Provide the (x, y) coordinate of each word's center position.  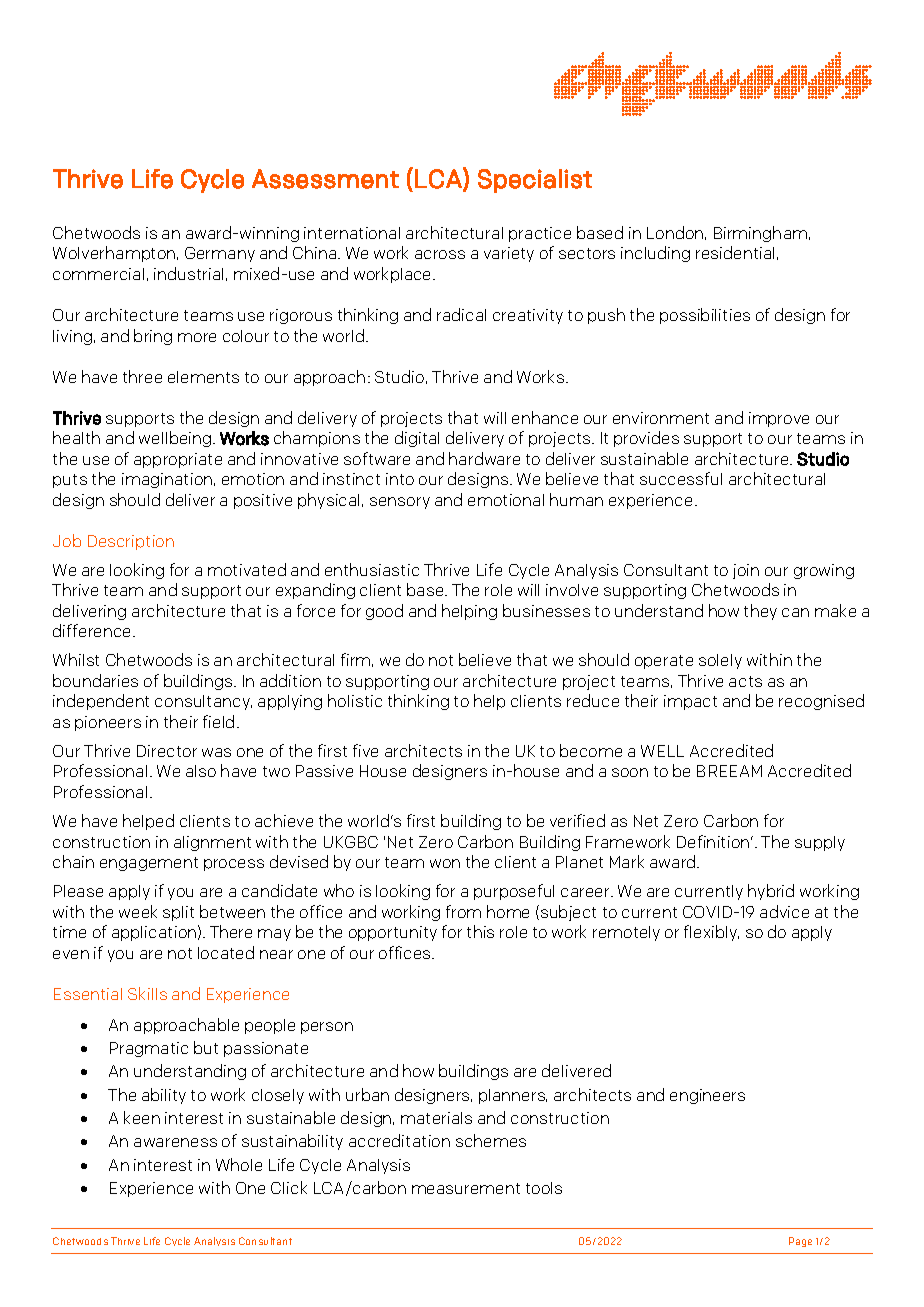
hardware (484, 458)
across (440, 254)
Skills (147, 993)
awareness (175, 1142)
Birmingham (760, 234)
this (480, 931)
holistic (355, 700)
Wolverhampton (115, 254)
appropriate (178, 460)
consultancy (203, 702)
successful (681, 478)
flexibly (711, 933)
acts (745, 681)
